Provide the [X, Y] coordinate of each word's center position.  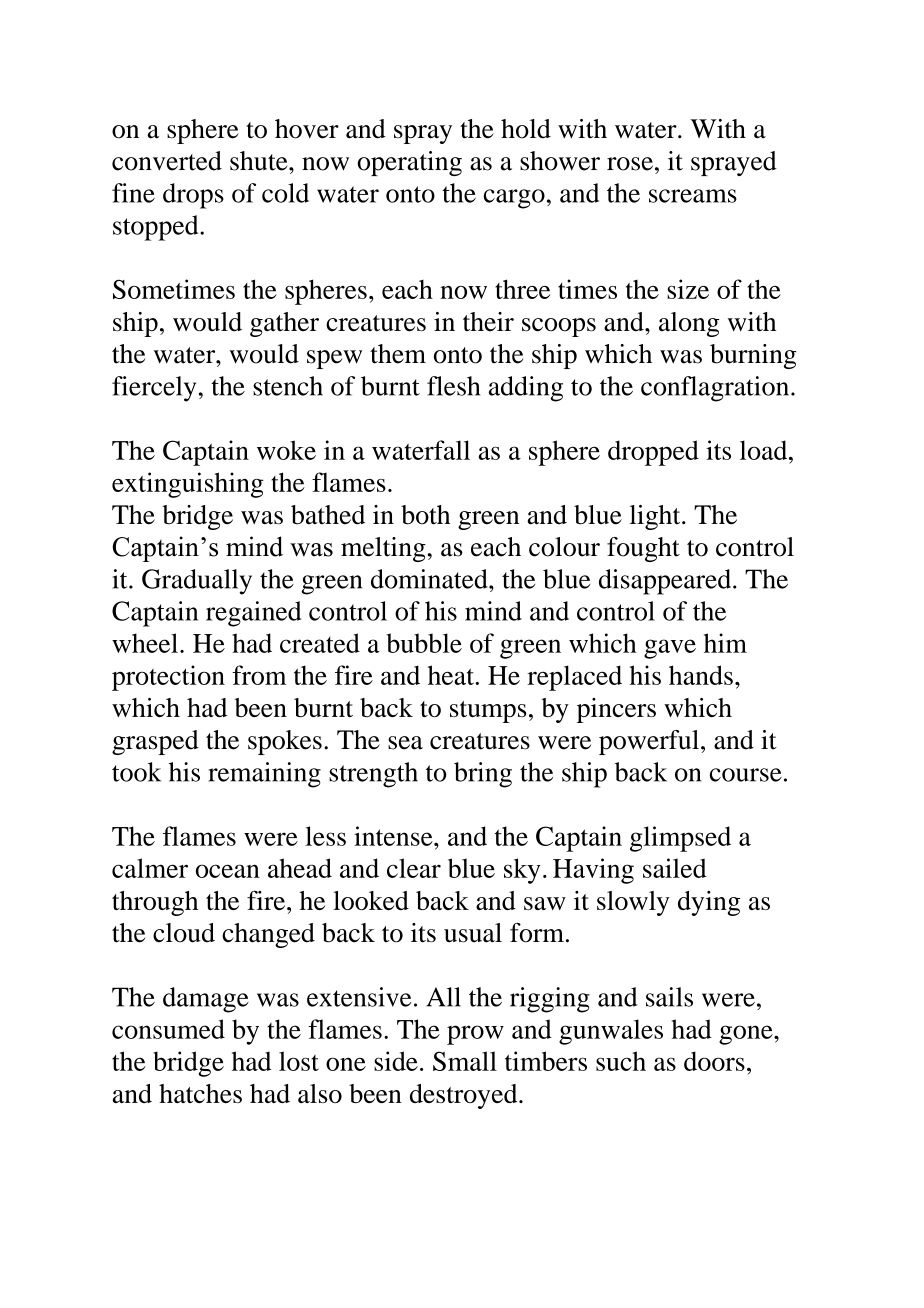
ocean [228, 871]
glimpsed [680, 839]
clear [414, 868]
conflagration [716, 389]
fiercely [154, 389]
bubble [424, 643]
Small [465, 1061]
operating [409, 163]
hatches [200, 1093]
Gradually [197, 582]
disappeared [666, 582]
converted [167, 161]
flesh [453, 386]
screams [693, 196]
